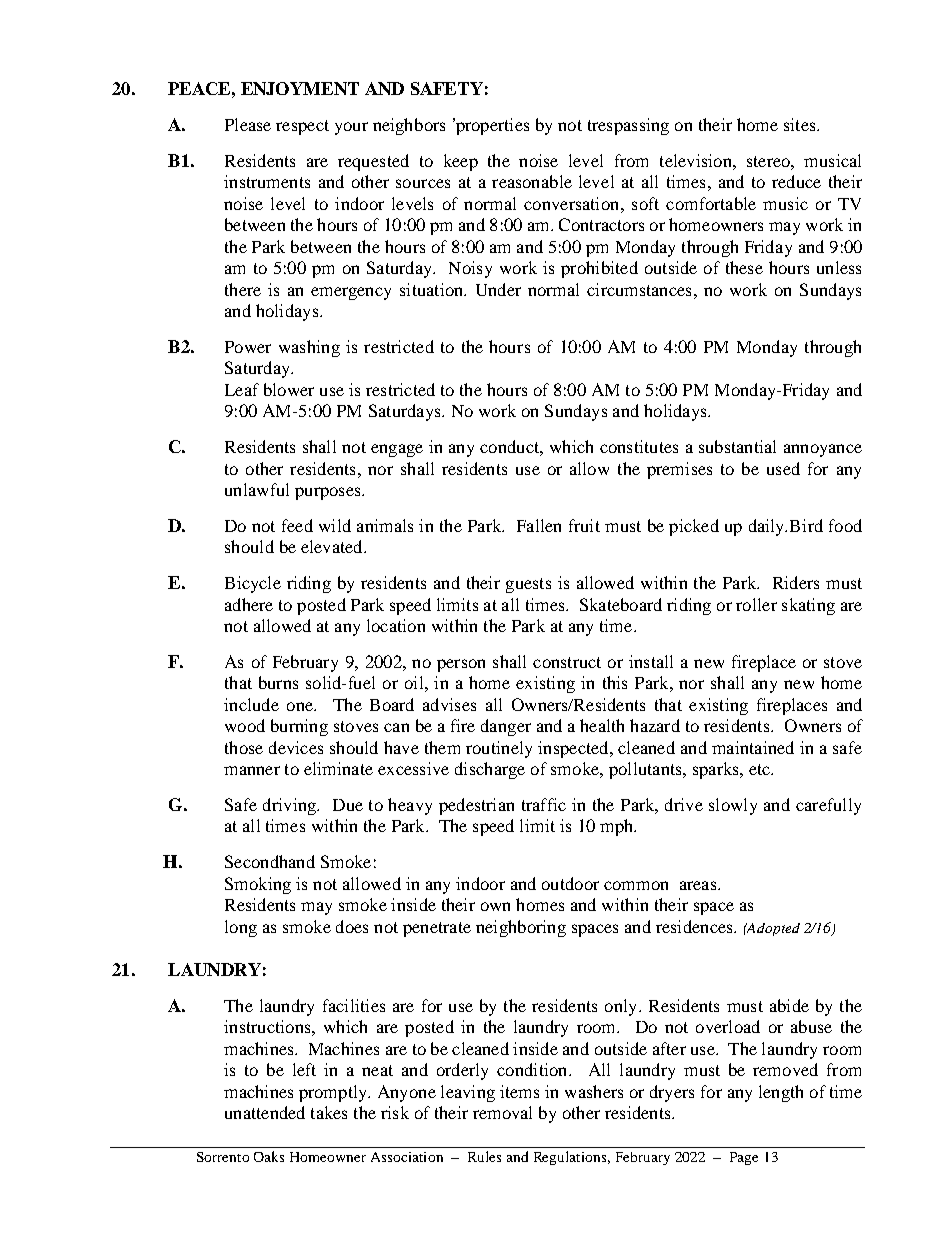  What do you see at coordinates (772, 929) in the image?
I see `Adopted` at bounding box center [772, 929].
